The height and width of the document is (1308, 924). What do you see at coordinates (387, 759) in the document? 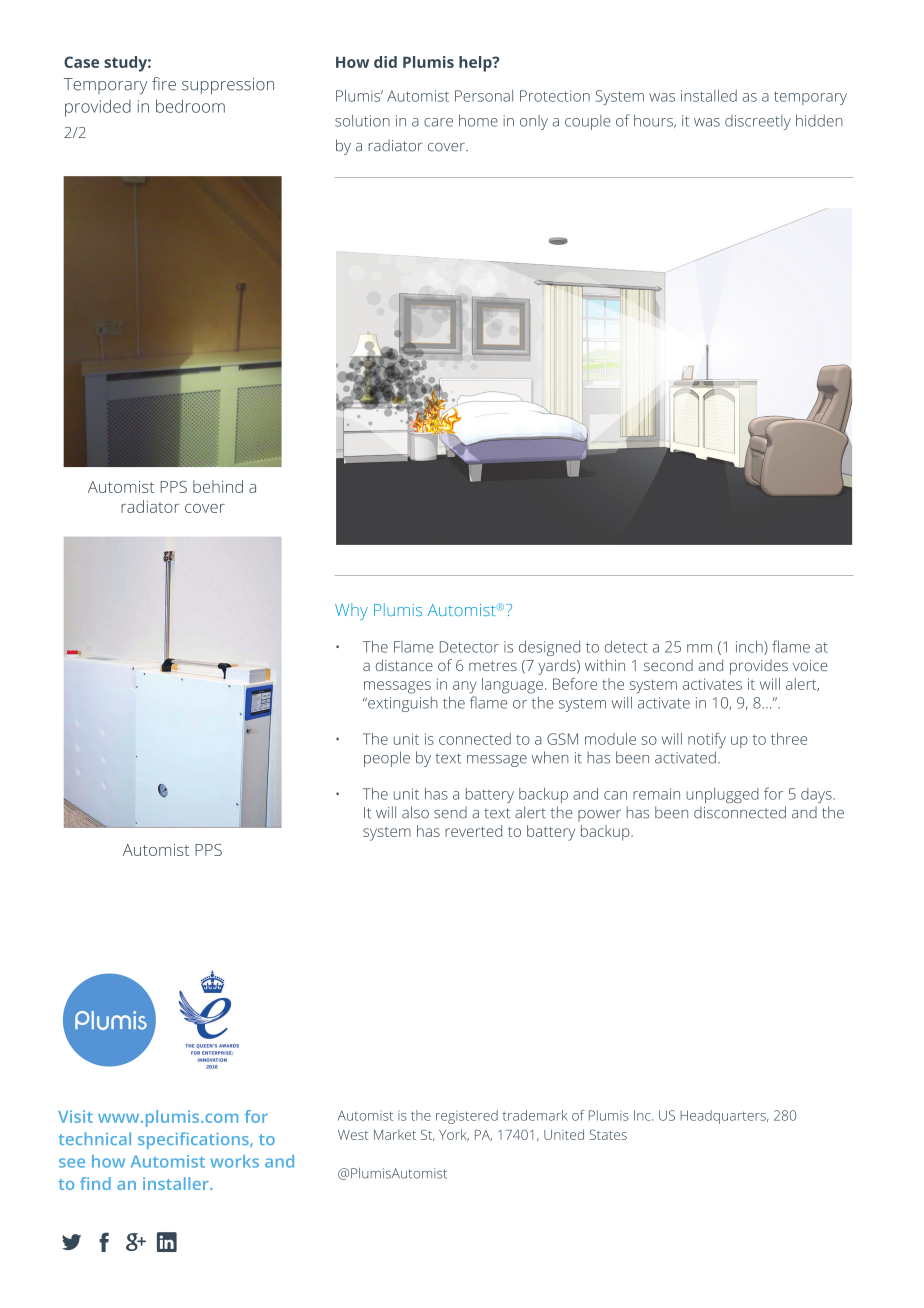
I see `people` at bounding box center [387, 759].
